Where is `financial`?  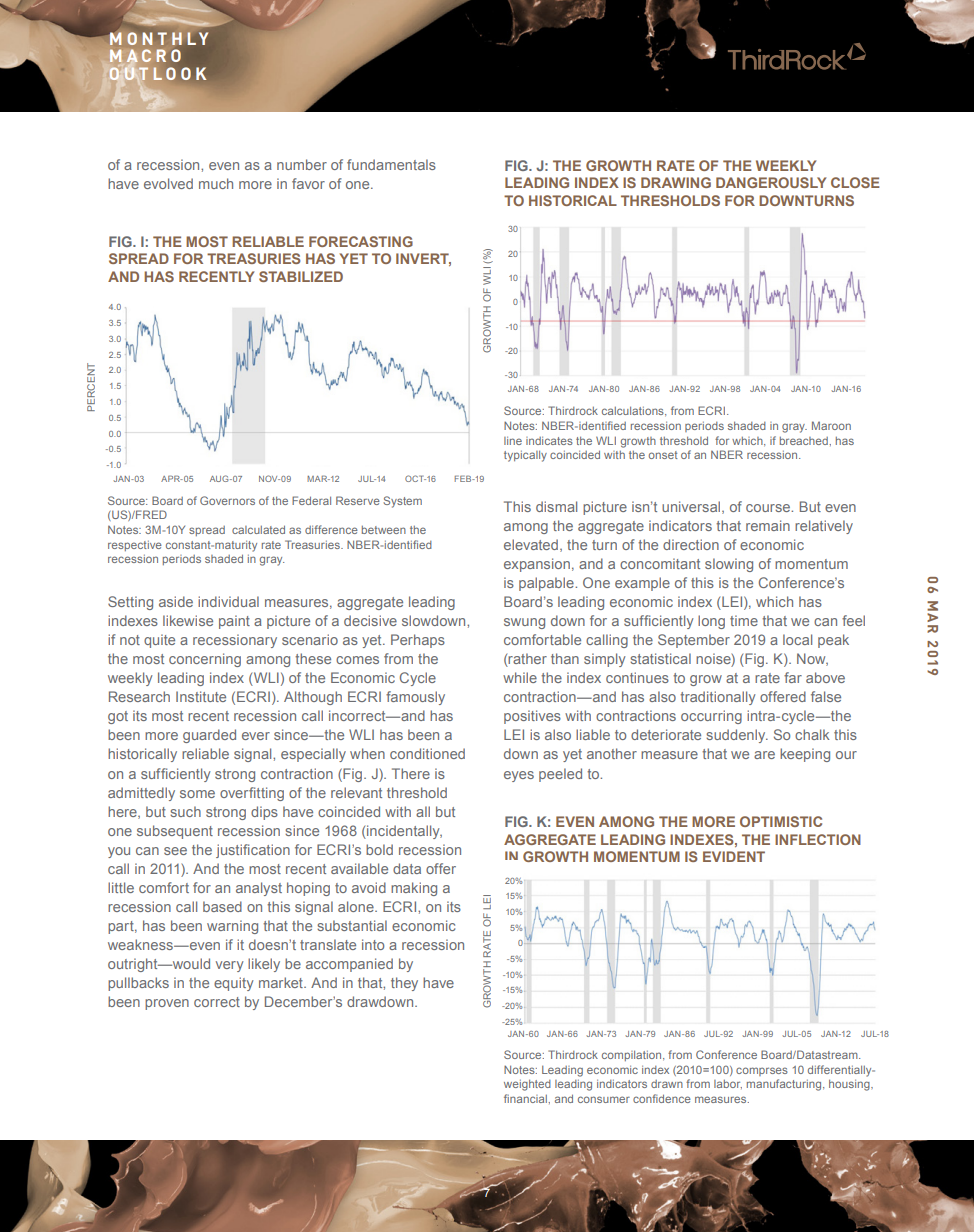
financial is located at coordinates (526, 1098).
